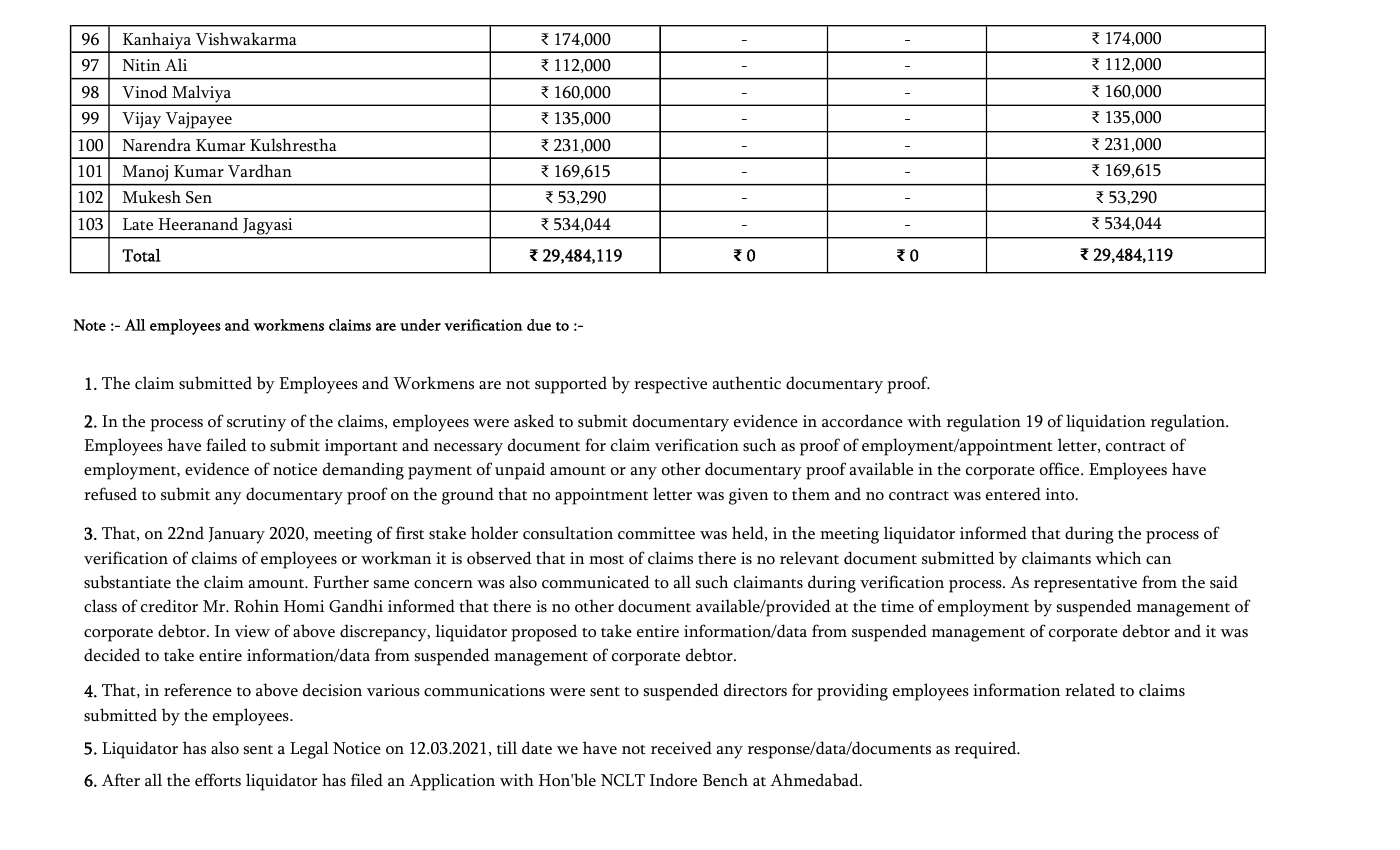  What do you see at coordinates (176, 64) in the document?
I see `Ali` at bounding box center [176, 64].
